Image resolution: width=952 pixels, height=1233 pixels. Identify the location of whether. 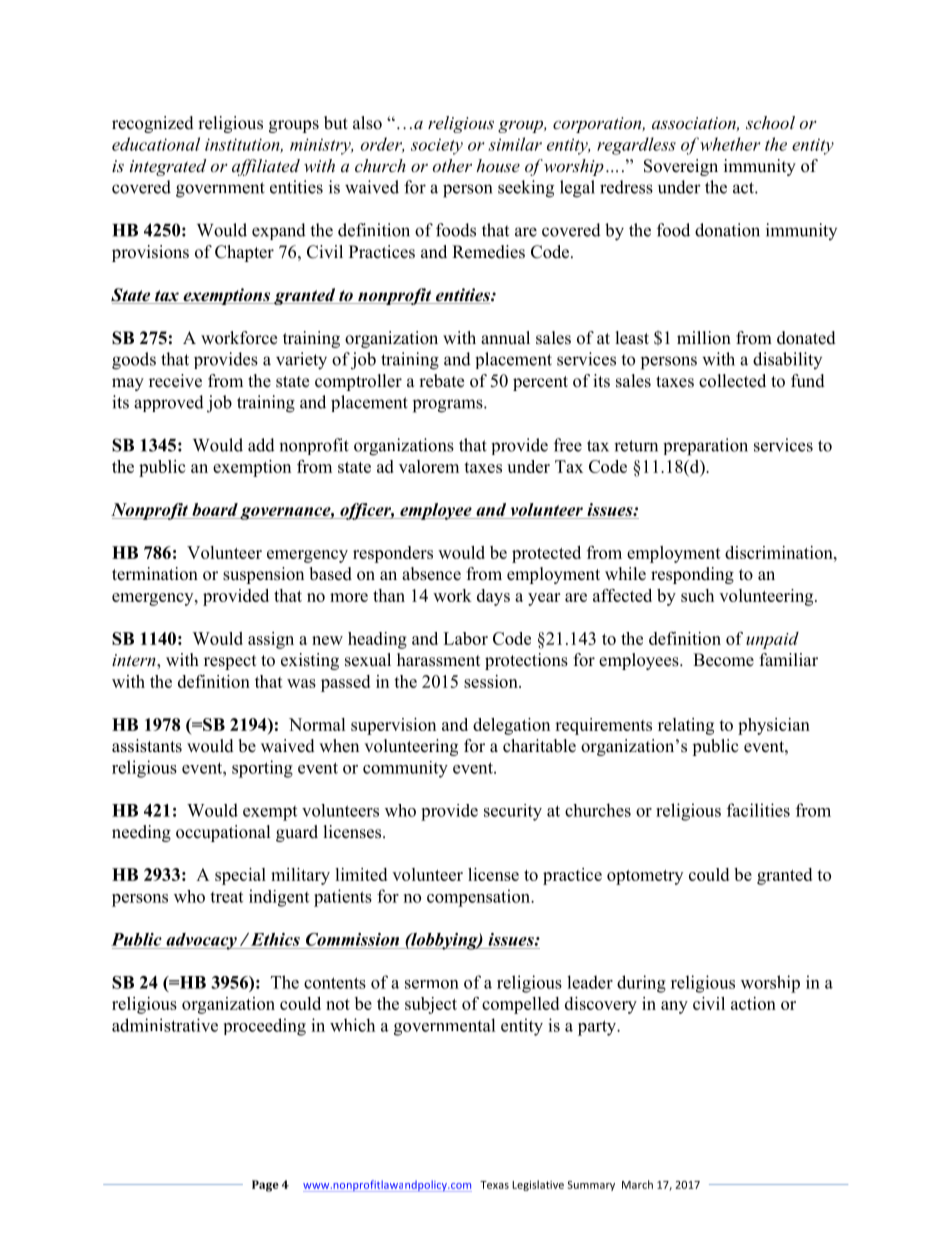
(730, 144).
